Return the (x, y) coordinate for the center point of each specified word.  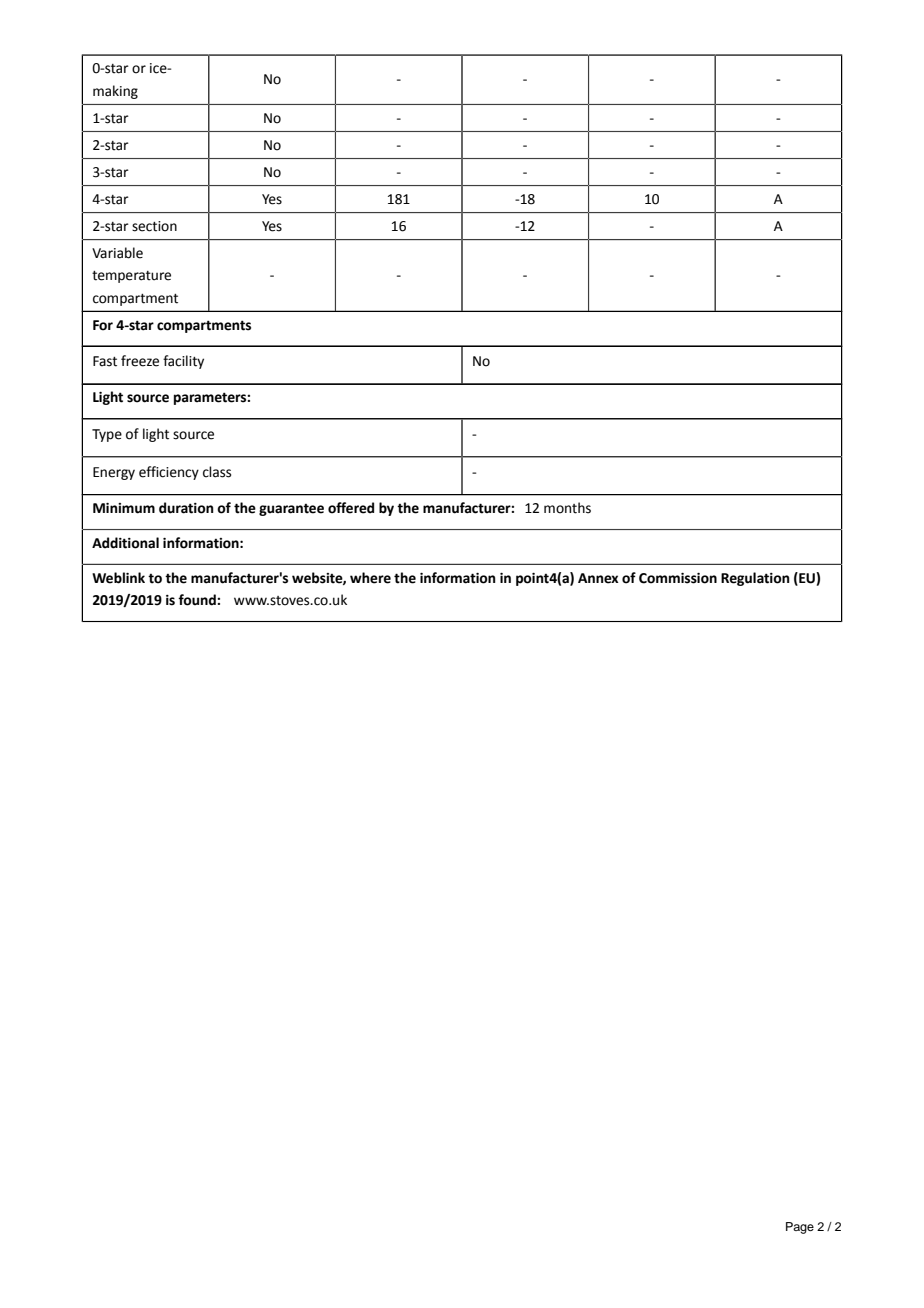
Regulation (755, 579)
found (198, 600)
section (154, 226)
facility (183, 362)
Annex (598, 578)
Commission (678, 578)
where (370, 578)
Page (800, 1228)
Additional (125, 543)
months (567, 508)
